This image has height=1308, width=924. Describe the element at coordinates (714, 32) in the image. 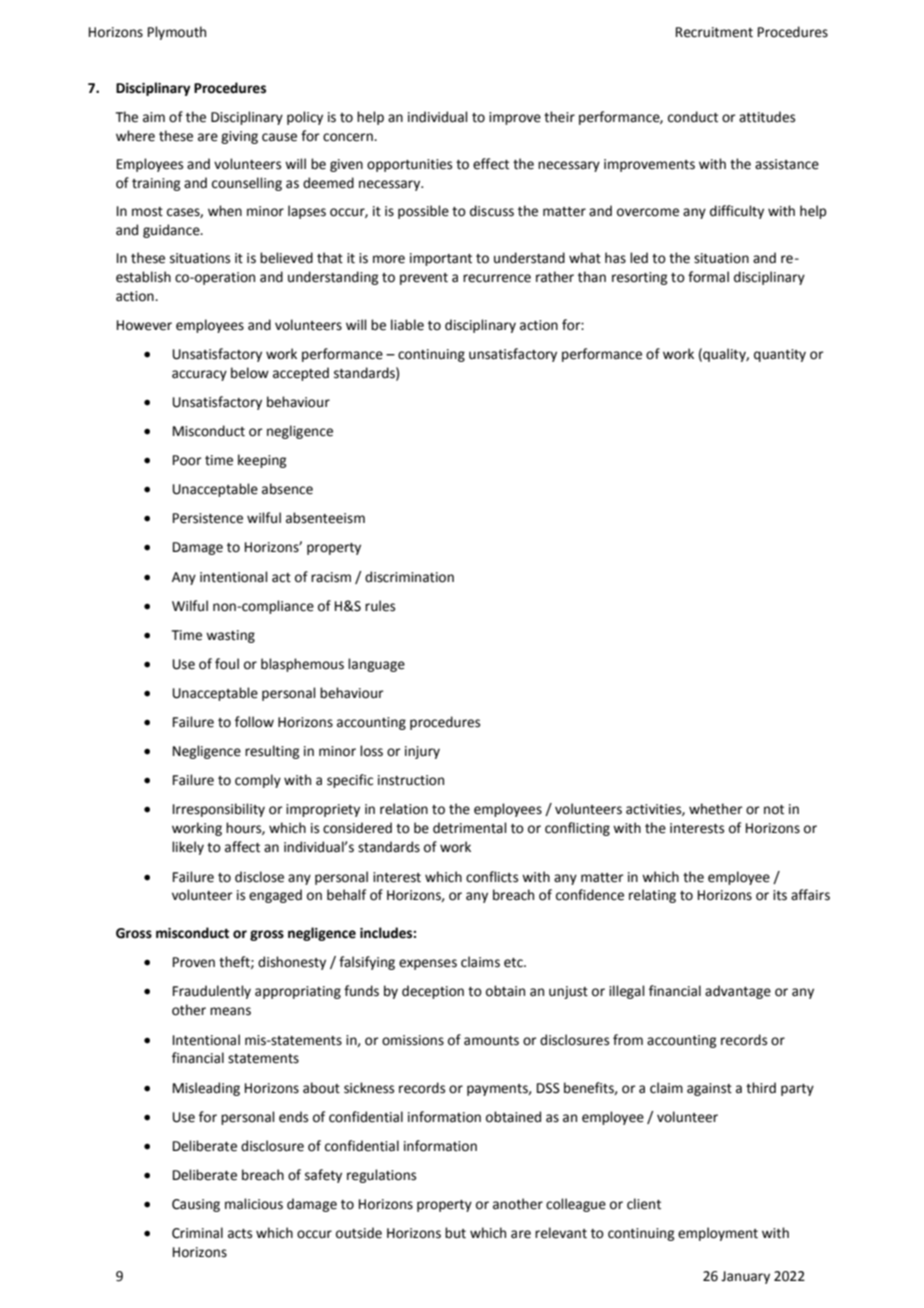

I see `Recruitment` at that location.
